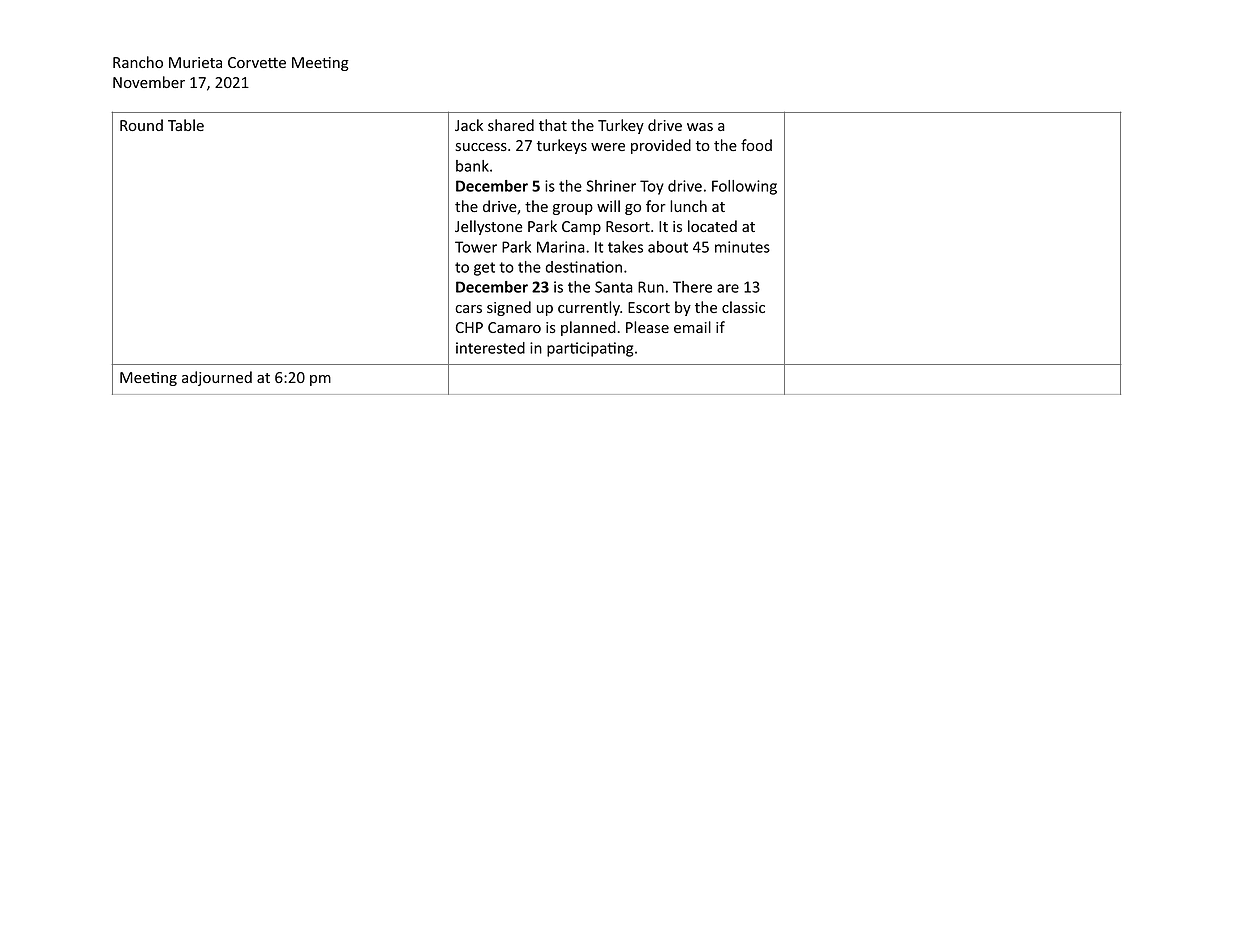 This screenshot has height=952, width=1233. I want to click on November, so click(149, 82).
